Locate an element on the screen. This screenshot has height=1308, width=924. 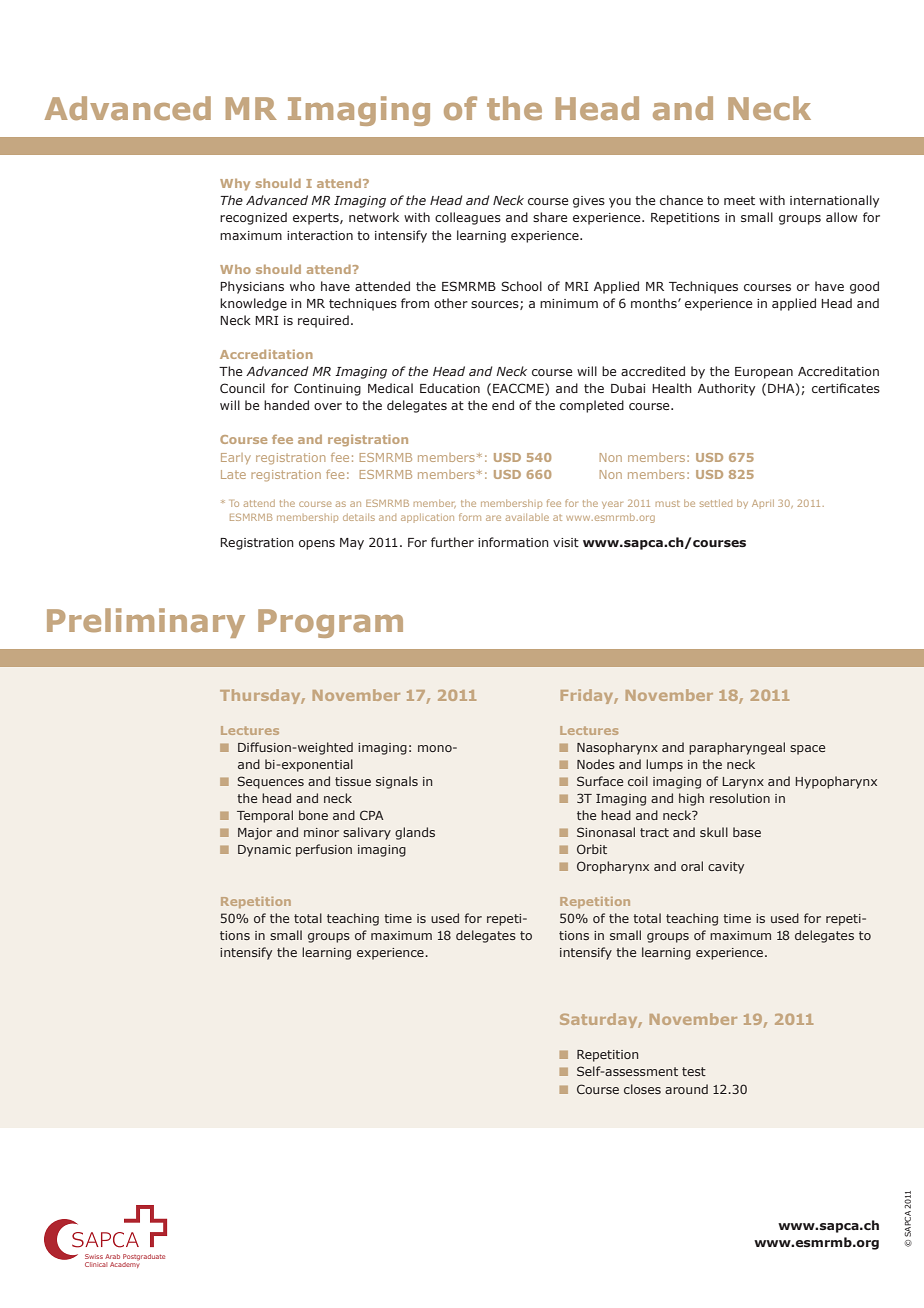
closes is located at coordinates (642, 1089).
